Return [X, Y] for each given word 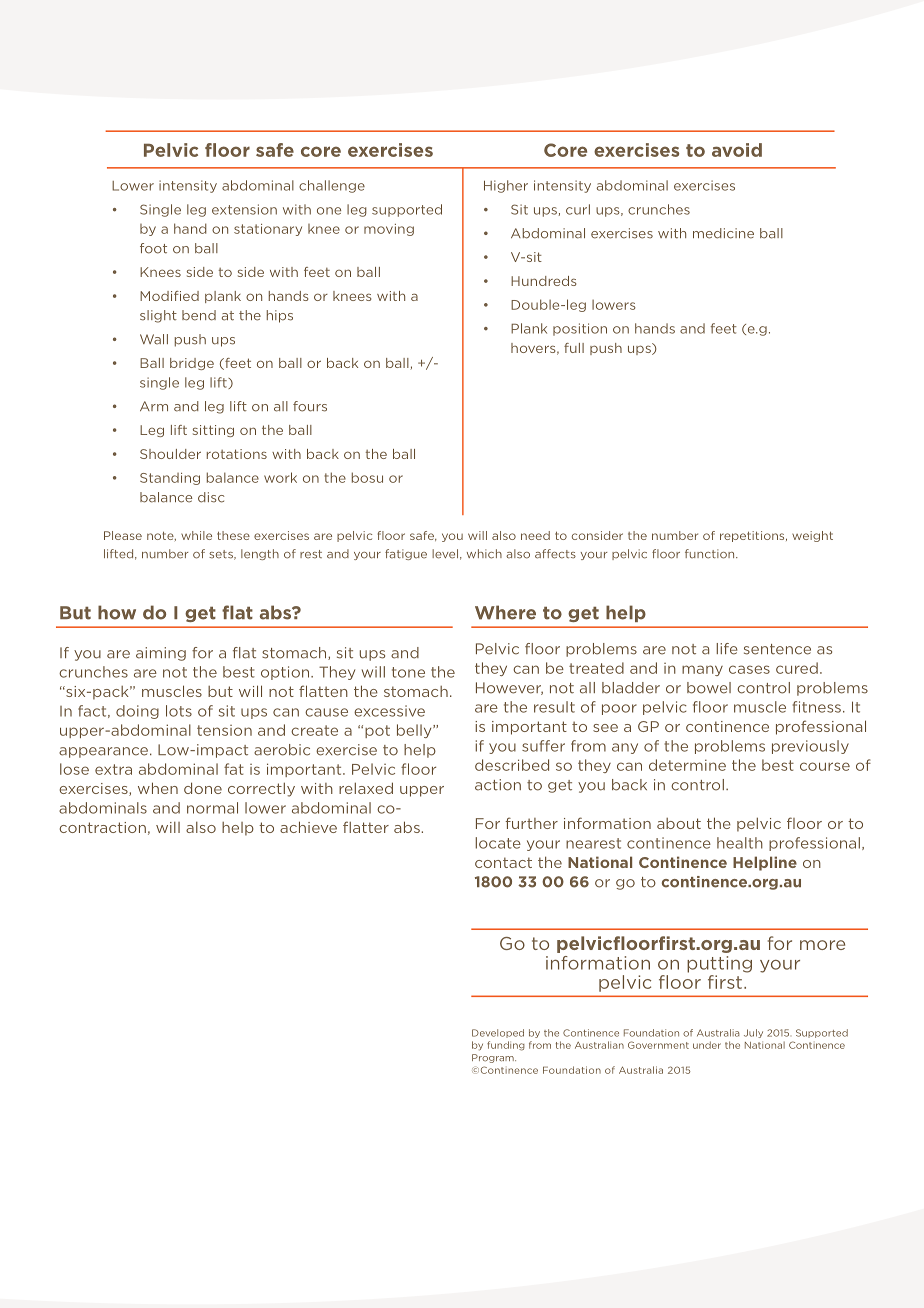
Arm [154, 406]
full [574, 348]
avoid [737, 150]
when [158, 788]
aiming [161, 654]
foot [153, 248]
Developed [498, 1033]
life [726, 649]
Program [494, 1058]
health [740, 843]
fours [310, 406]
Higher [506, 186]
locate [498, 843]
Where [505, 612]
